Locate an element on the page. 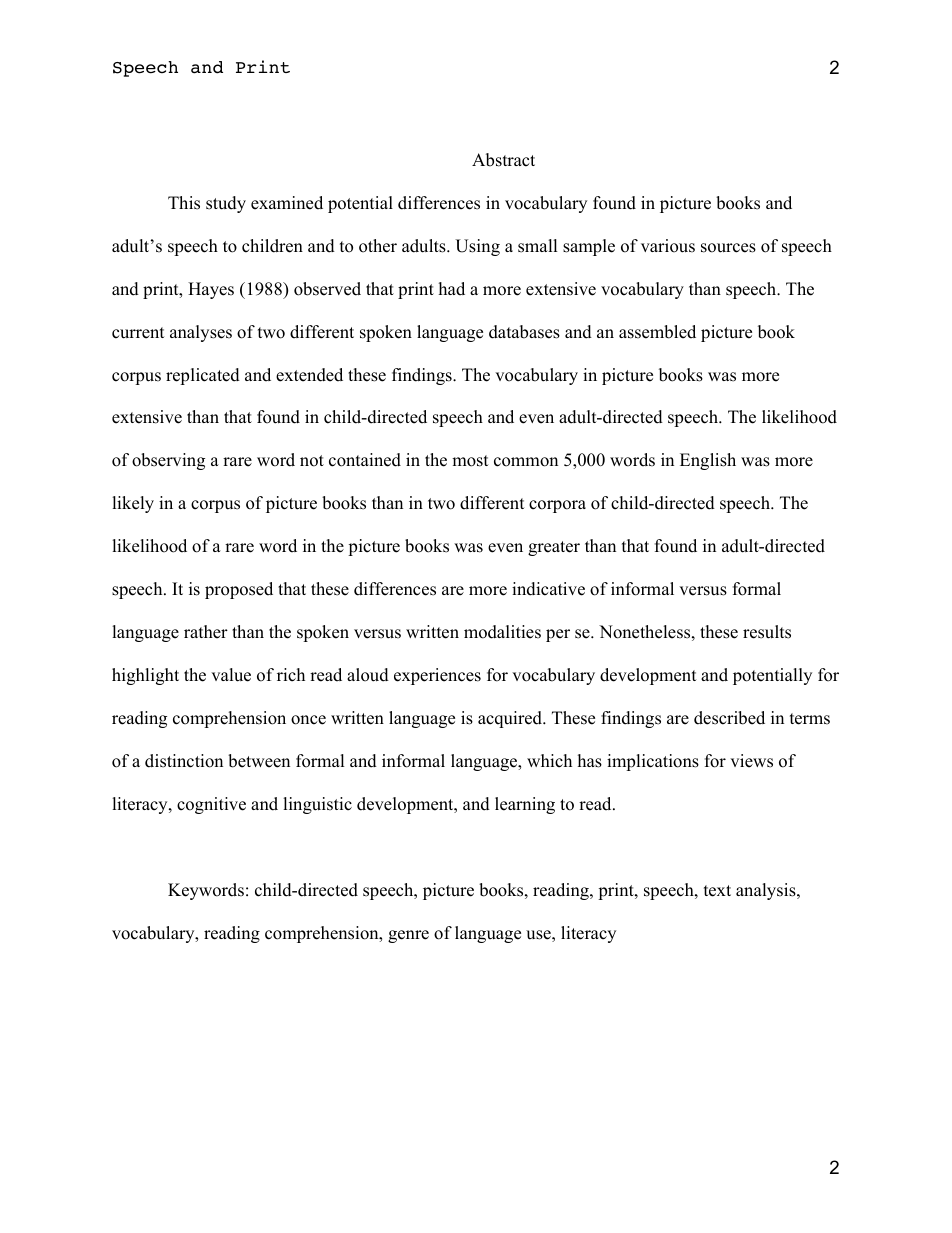 The width and height of the page is (952, 1233). Abstract is located at coordinates (503, 160).
